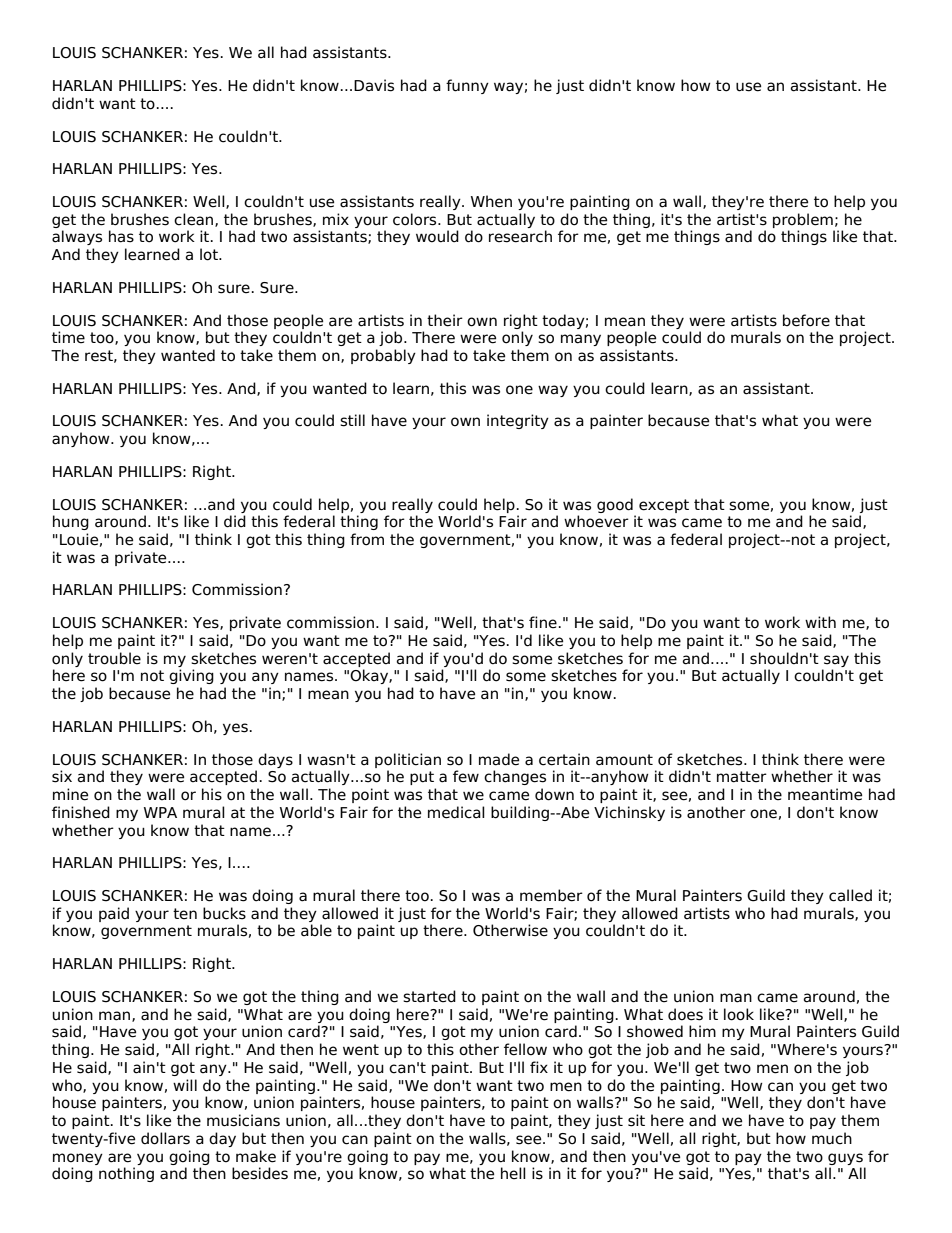 The width and height of the image is (952, 1233). What do you see at coordinates (544, 622) in the image?
I see `fine` at bounding box center [544, 622].
